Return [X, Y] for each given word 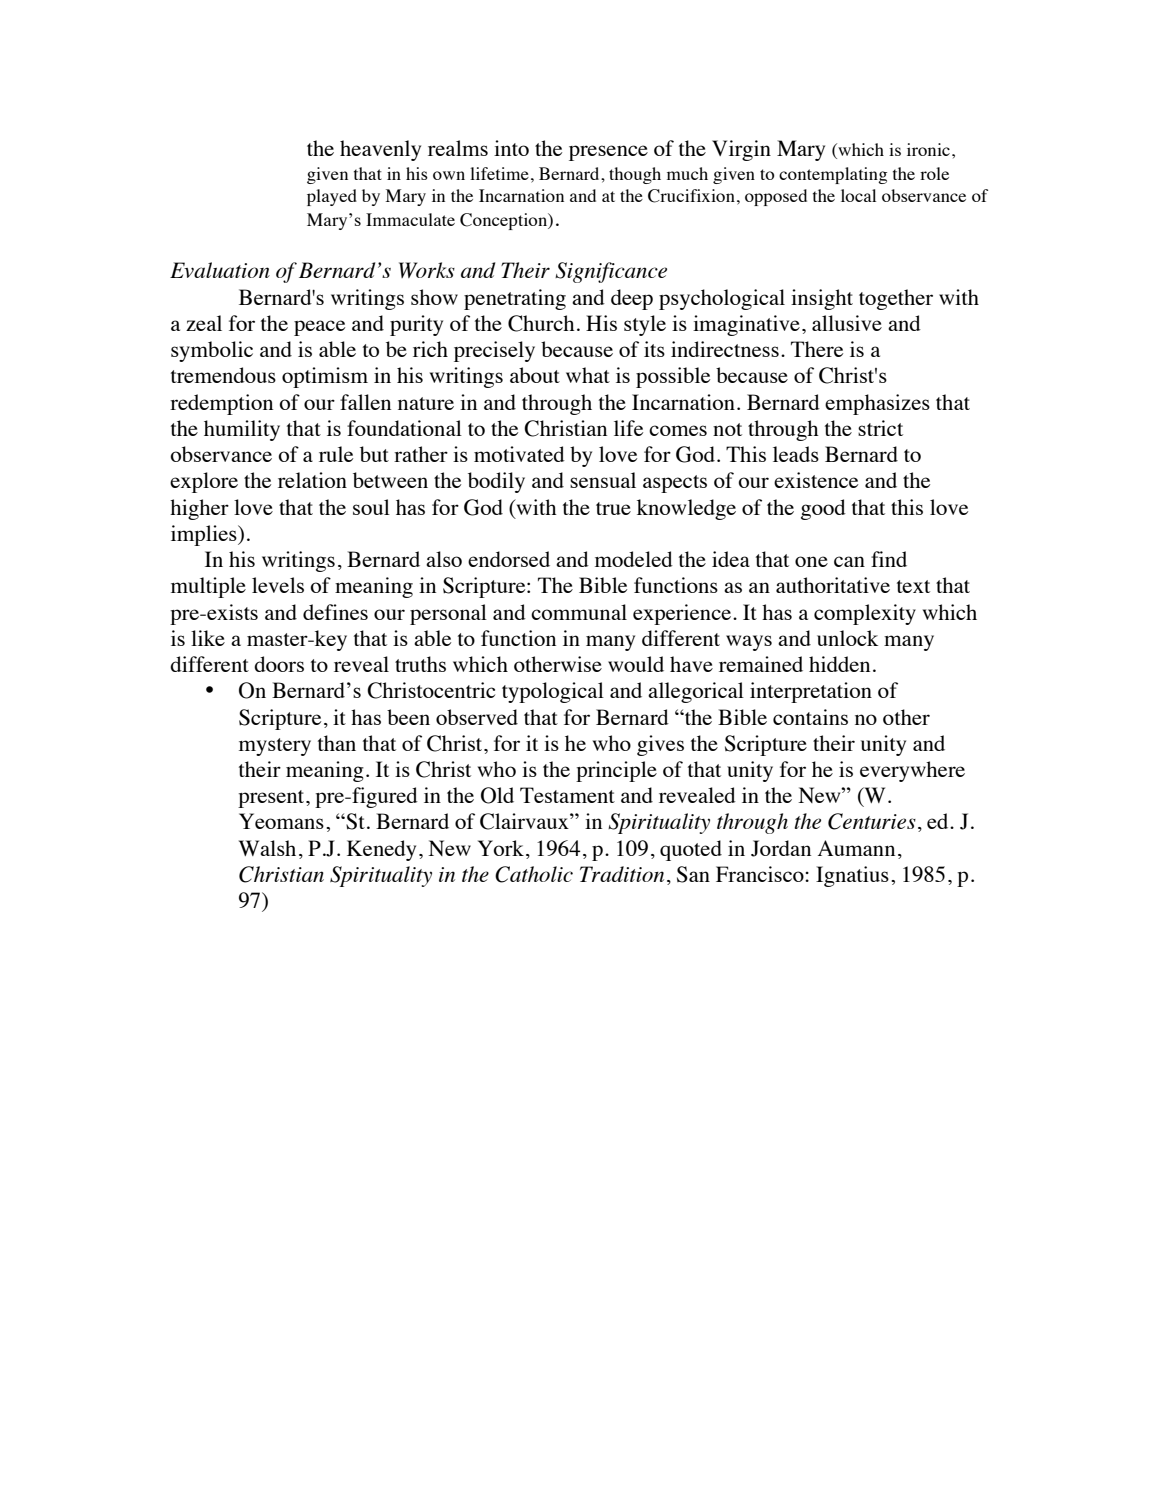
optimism [325, 377]
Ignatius [852, 876]
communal [579, 612]
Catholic [534, 874]
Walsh [267, 848]
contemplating [833, 175]
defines [335, 612]
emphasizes [877, 404]
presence [608, 153]
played [332, 197]
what [588, 375]
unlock [847, 638]
